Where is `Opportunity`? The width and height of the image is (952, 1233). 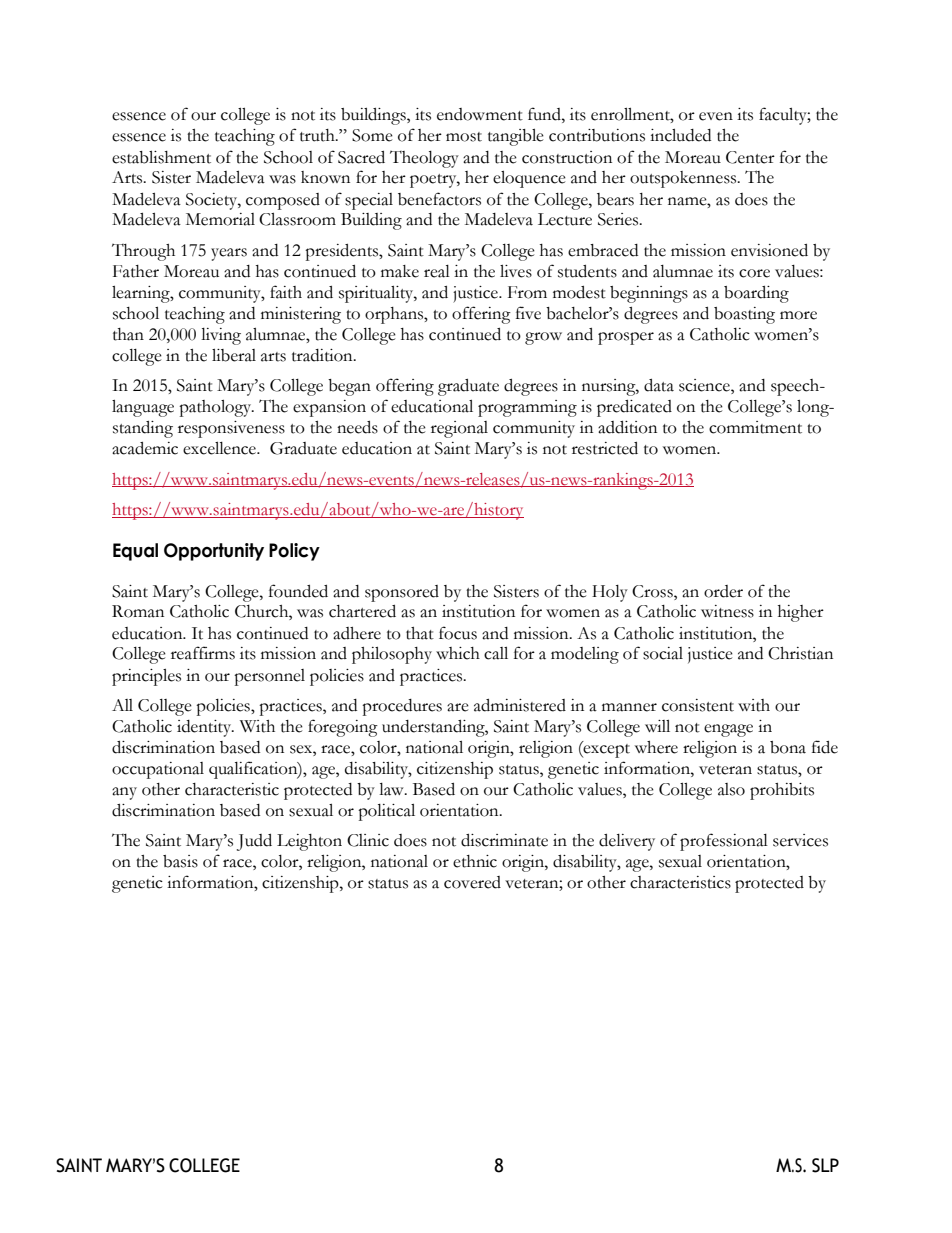 Opportunity is located at coordinates (214, 552).
